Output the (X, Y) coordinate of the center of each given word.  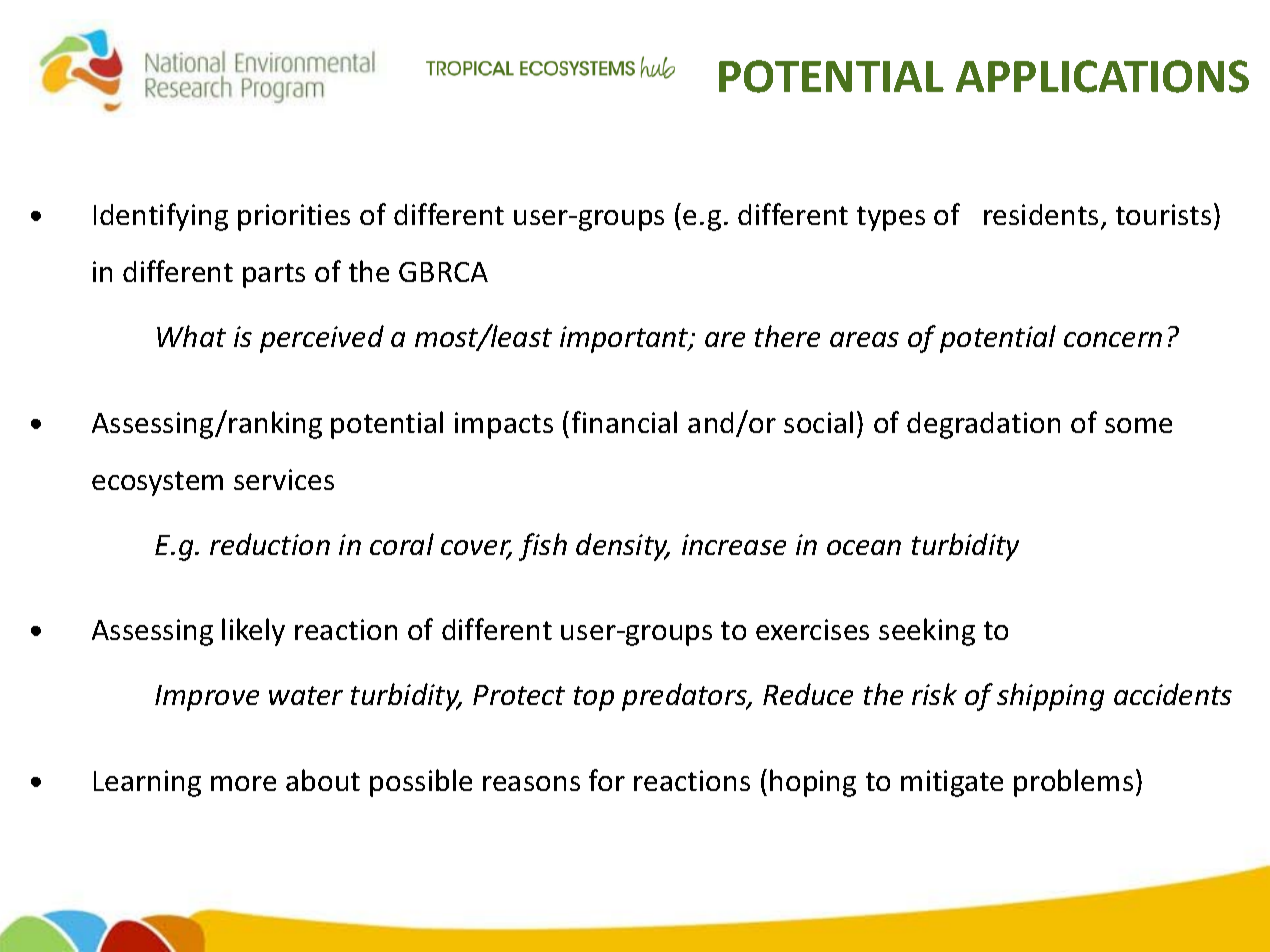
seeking (927, 632)
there (787, 336)
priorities (294, 217)
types (891, 218)
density (623, 547)
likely (253, 632)
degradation (983, 425)
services (284, 479)
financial (624, 422)
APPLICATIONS (1102, 76)
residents (1043, 216)
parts (274, 275)
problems (1073, 783)
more (243, 783)
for (607, 780)
